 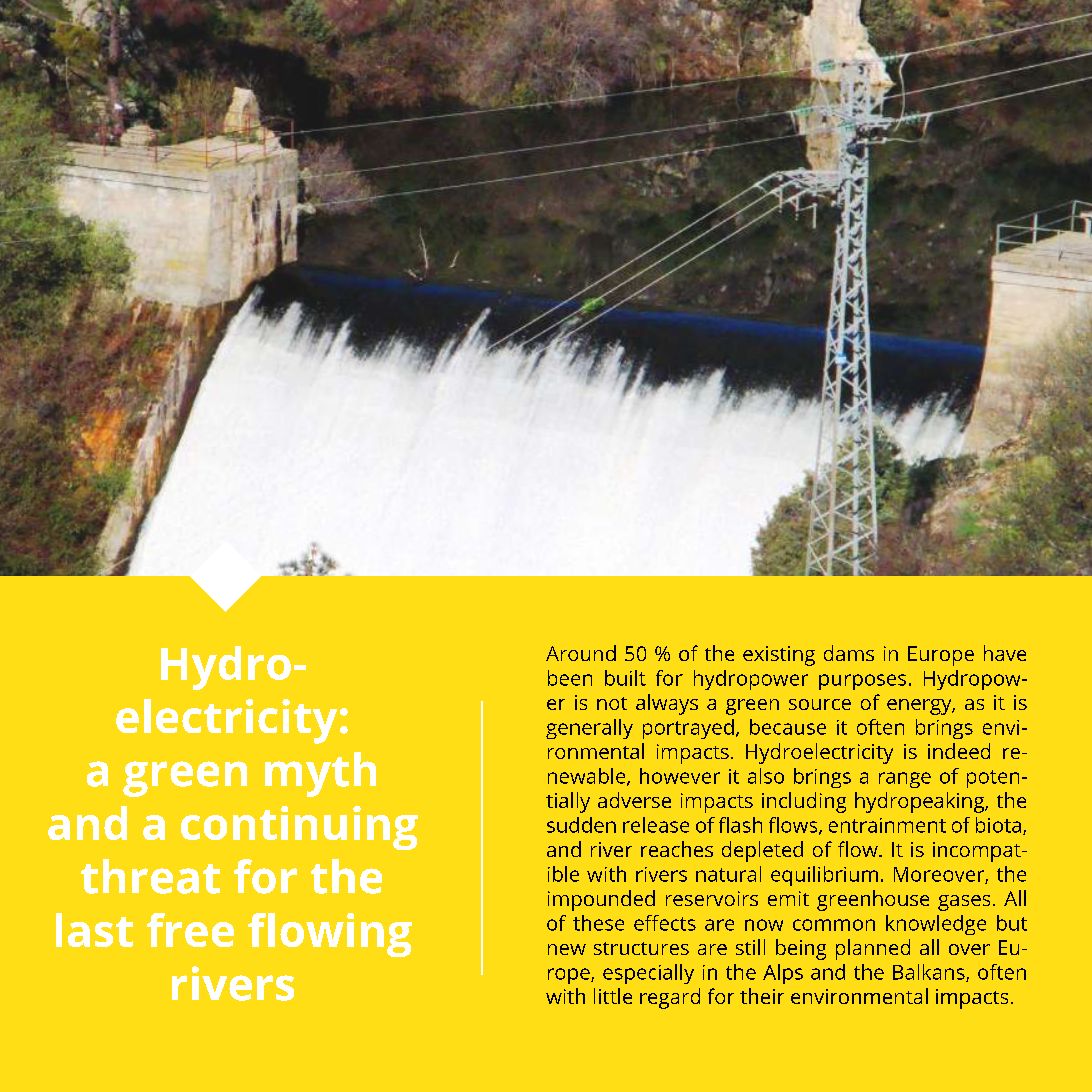 What do you see at coordinates (190, 930) in the screenshot?
I see `free` at bounding box center [190, 930].
